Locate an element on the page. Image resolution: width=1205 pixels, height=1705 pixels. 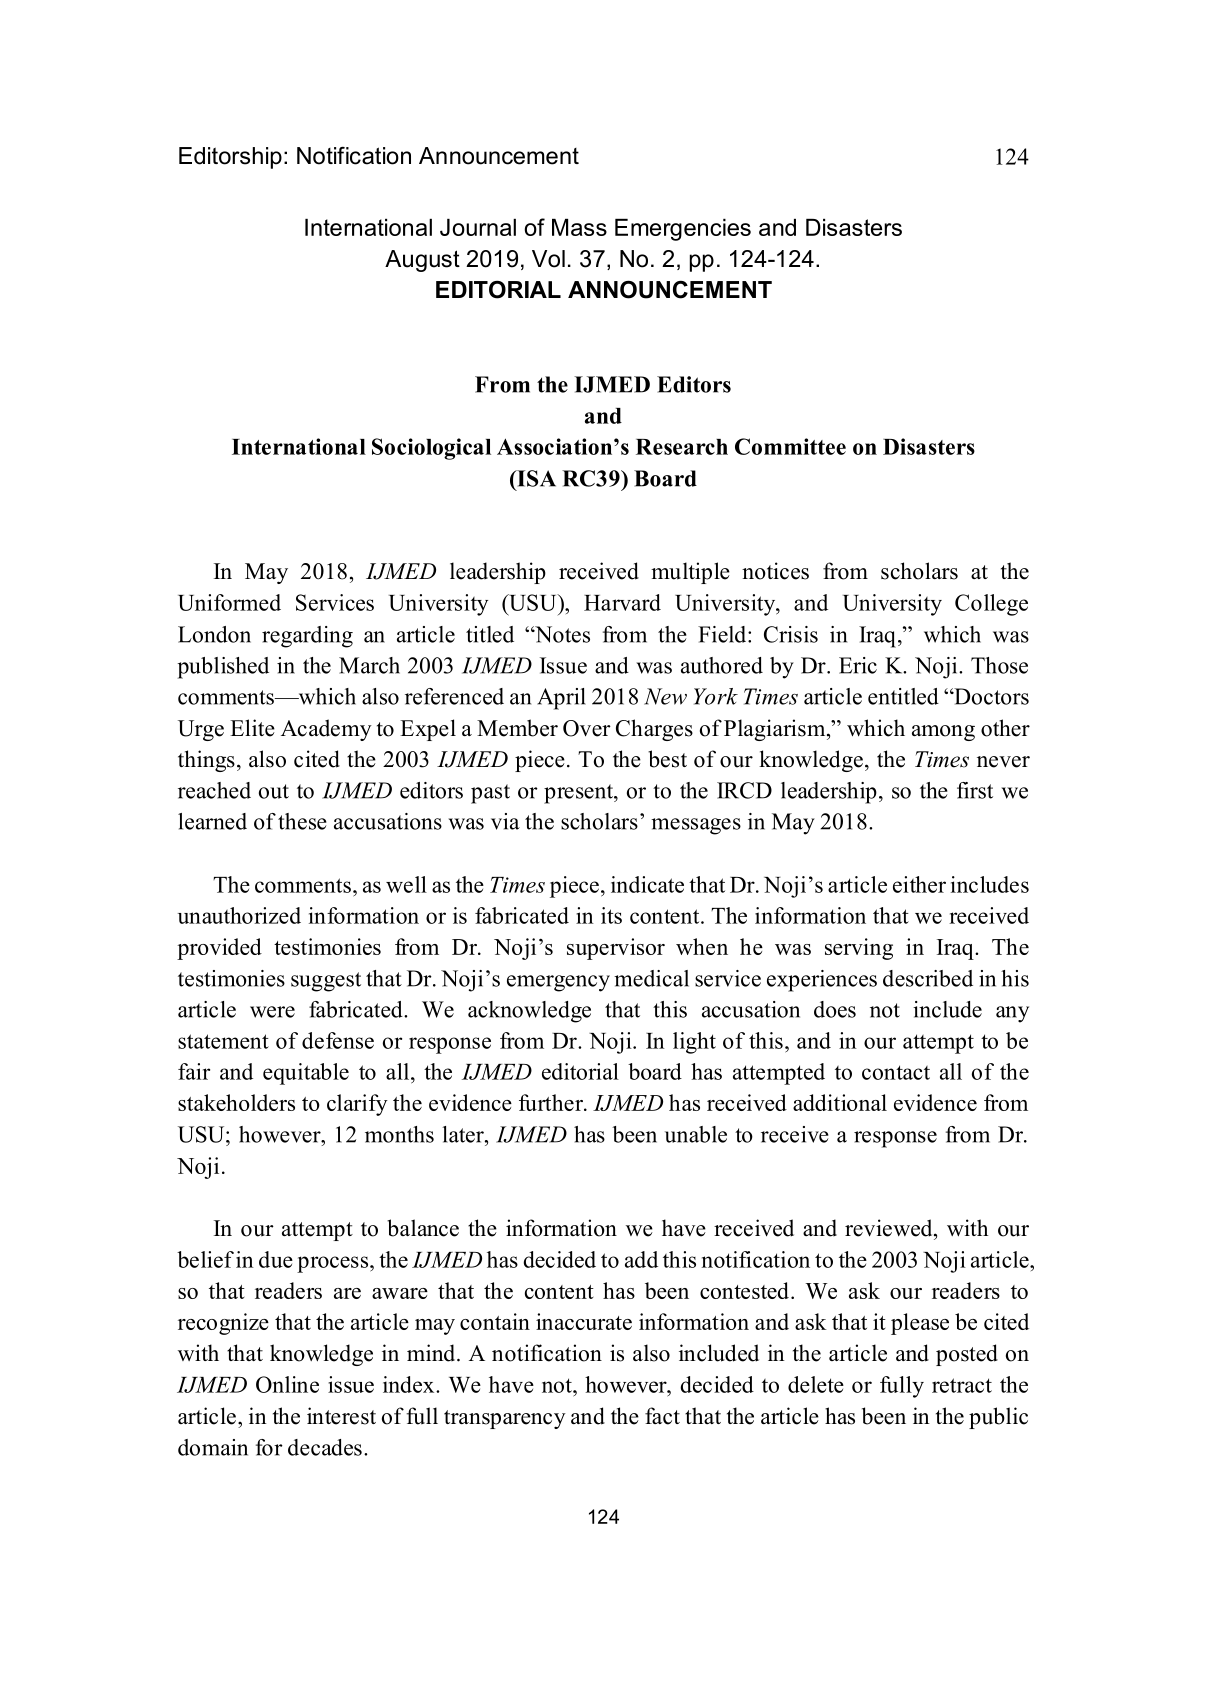
suggest is located at coordinates (326, 982).
